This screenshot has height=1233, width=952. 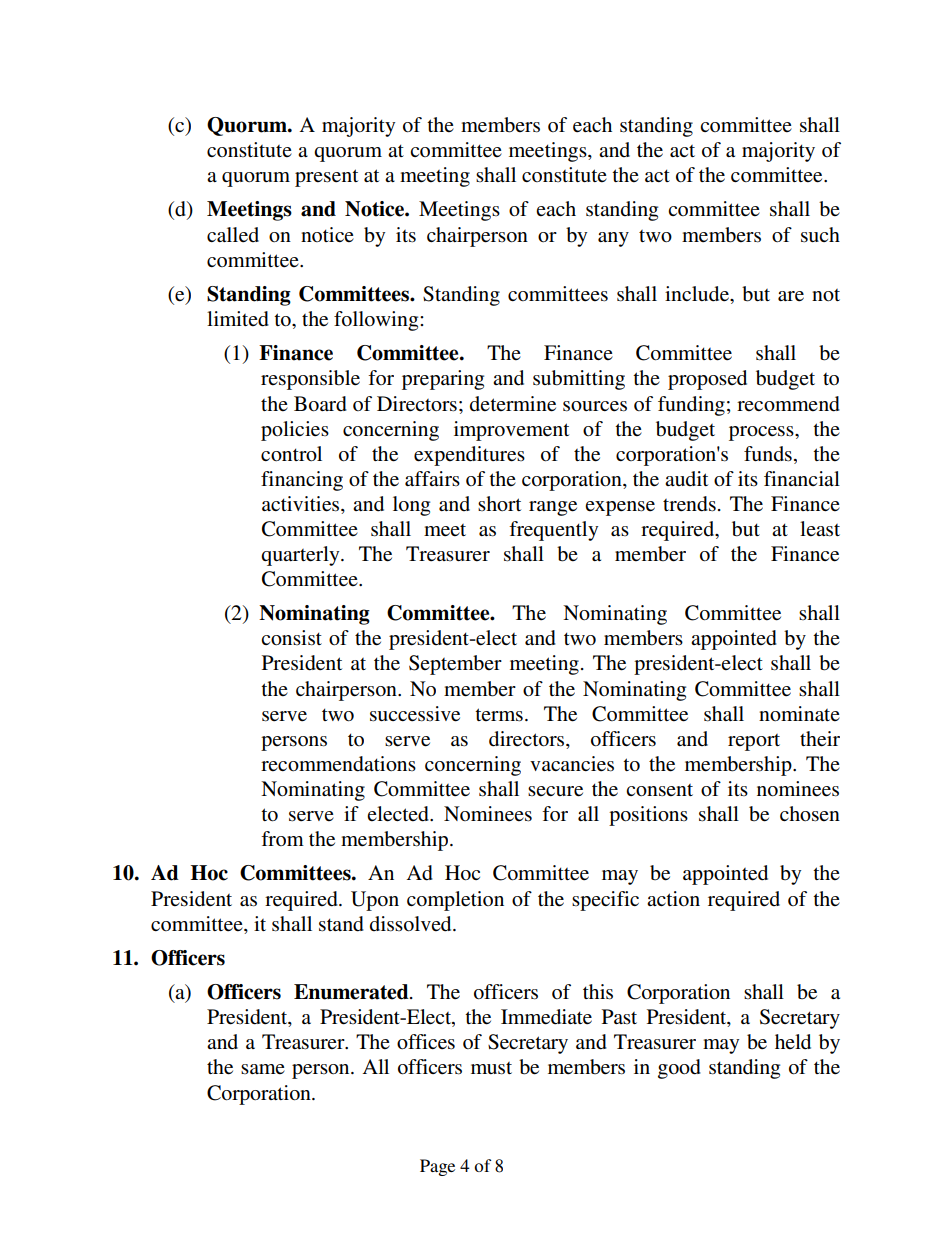 What do you see at coordinates (499, 715) in the screenshot?
I see `terms` at bounding box center [499, 715].
